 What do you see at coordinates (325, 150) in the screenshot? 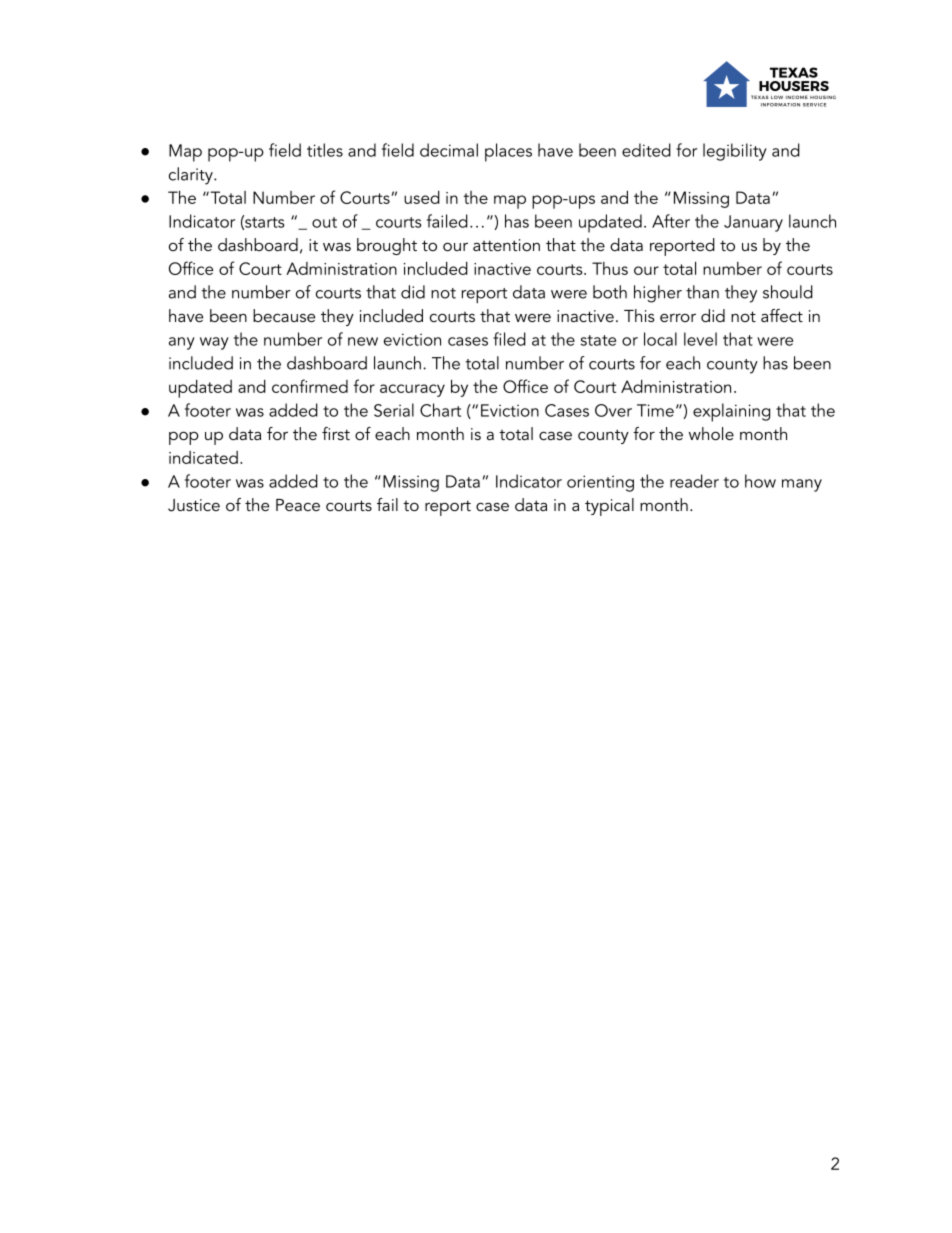
I see `titles` at bounding box center [325, 150].
